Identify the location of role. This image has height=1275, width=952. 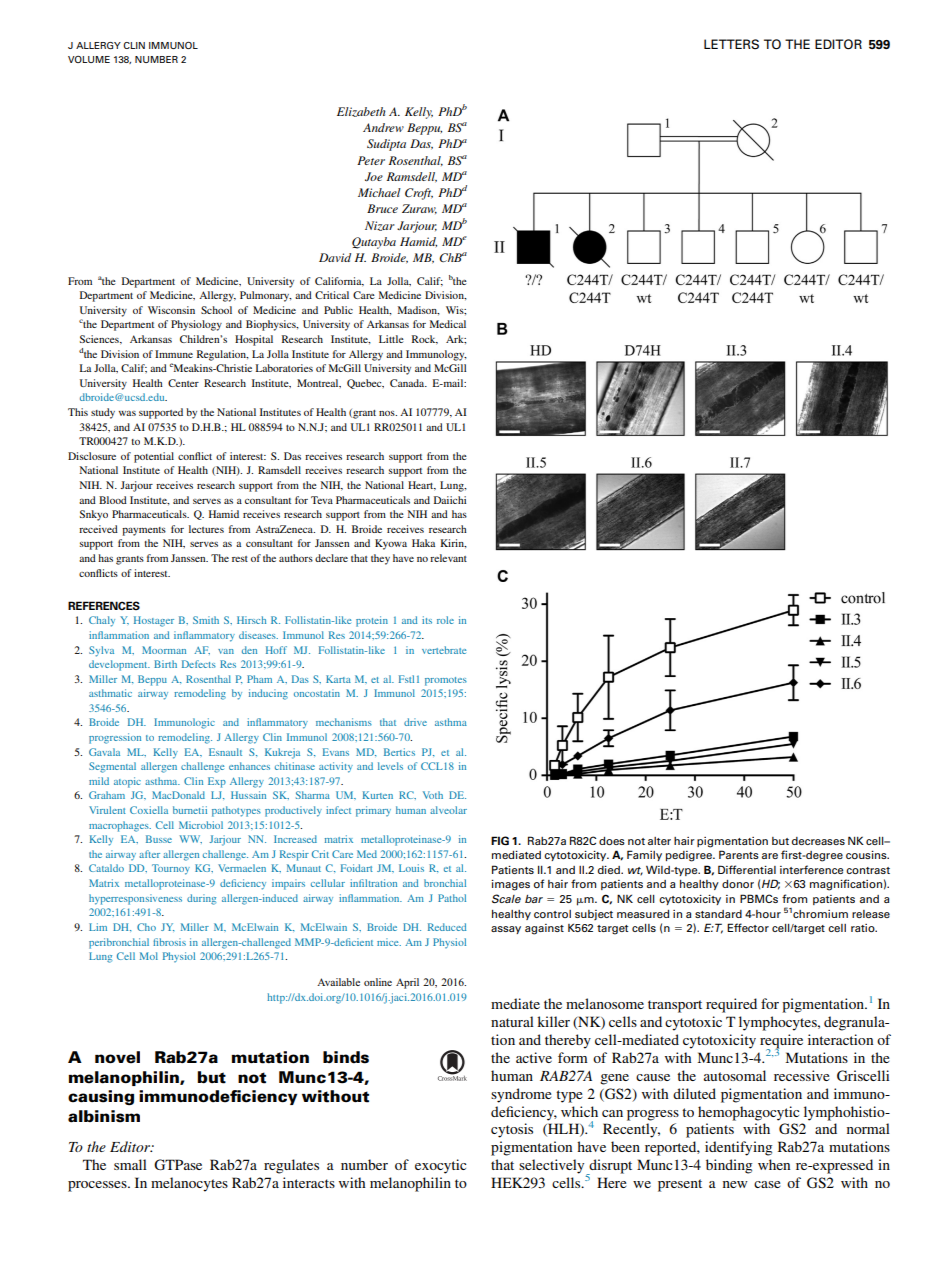
(445, 620).
